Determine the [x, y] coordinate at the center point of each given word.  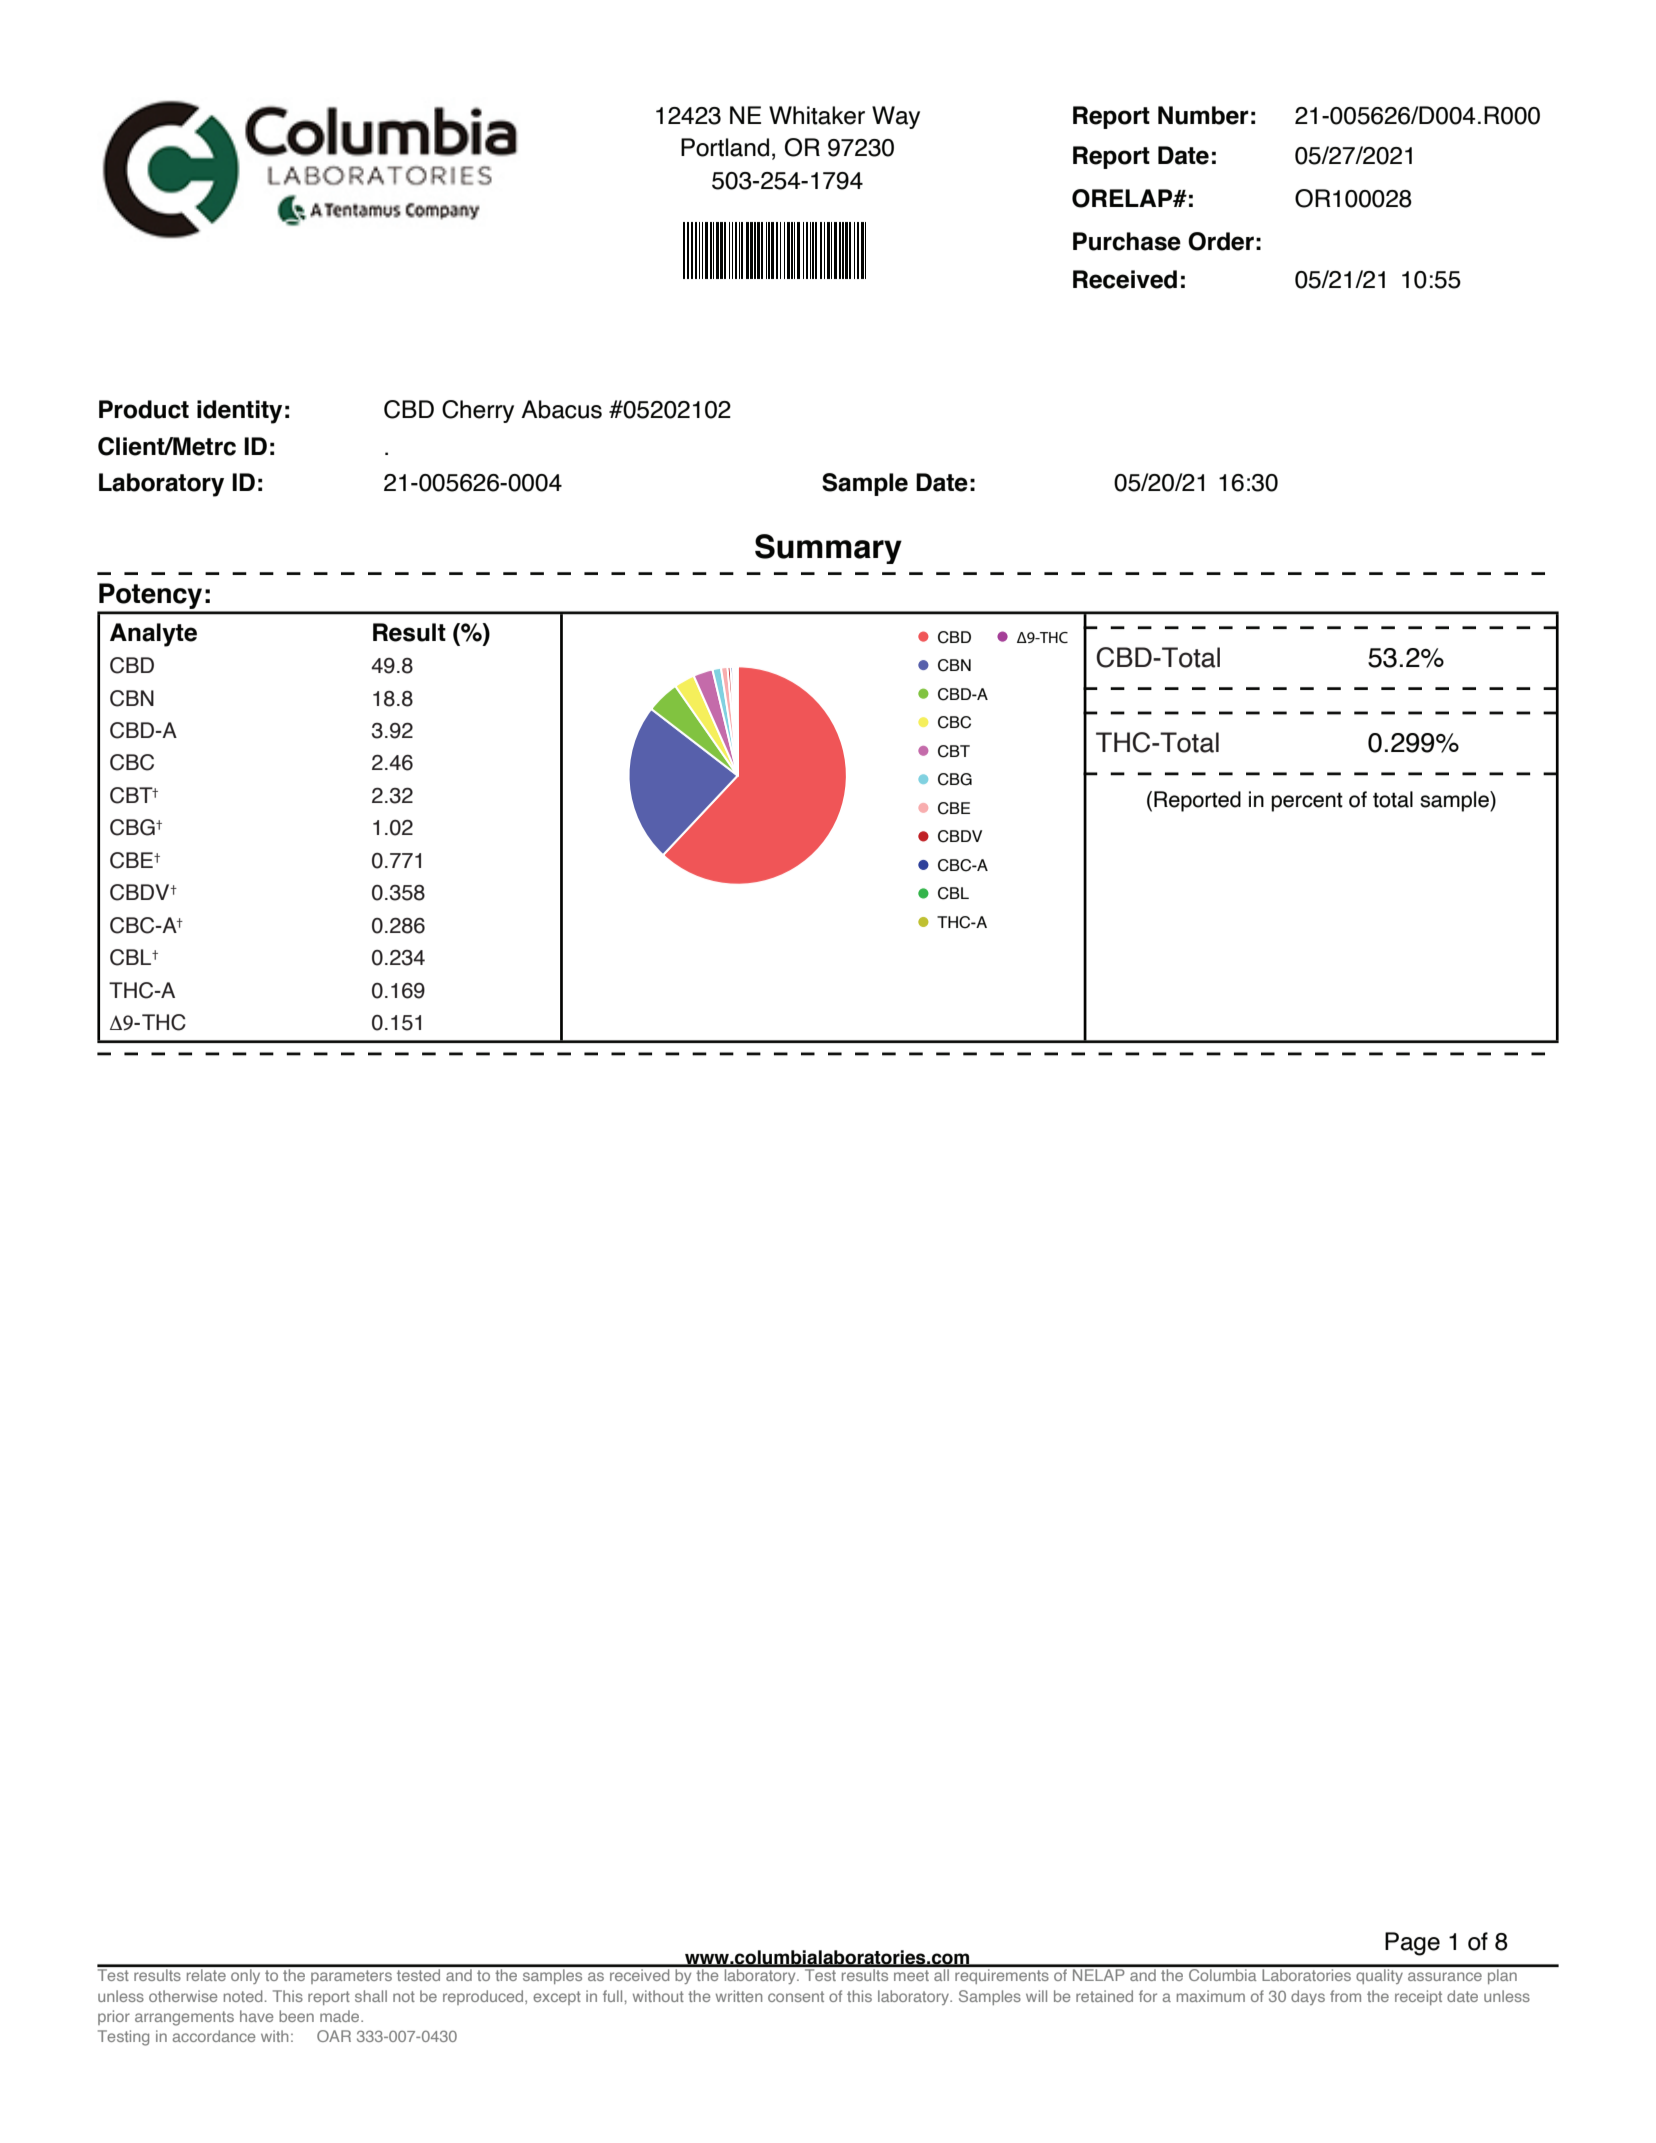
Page [1412, 1944]
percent [1307, 802]
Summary [828, 549]
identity [239, 412]
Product [144, 409]
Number [1203, 115]
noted [243, 1996]
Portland [725, 147]
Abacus [561, 409]
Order [1221, 241]
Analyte [153, 635]
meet [911, 1975]
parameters [351, 1977]
